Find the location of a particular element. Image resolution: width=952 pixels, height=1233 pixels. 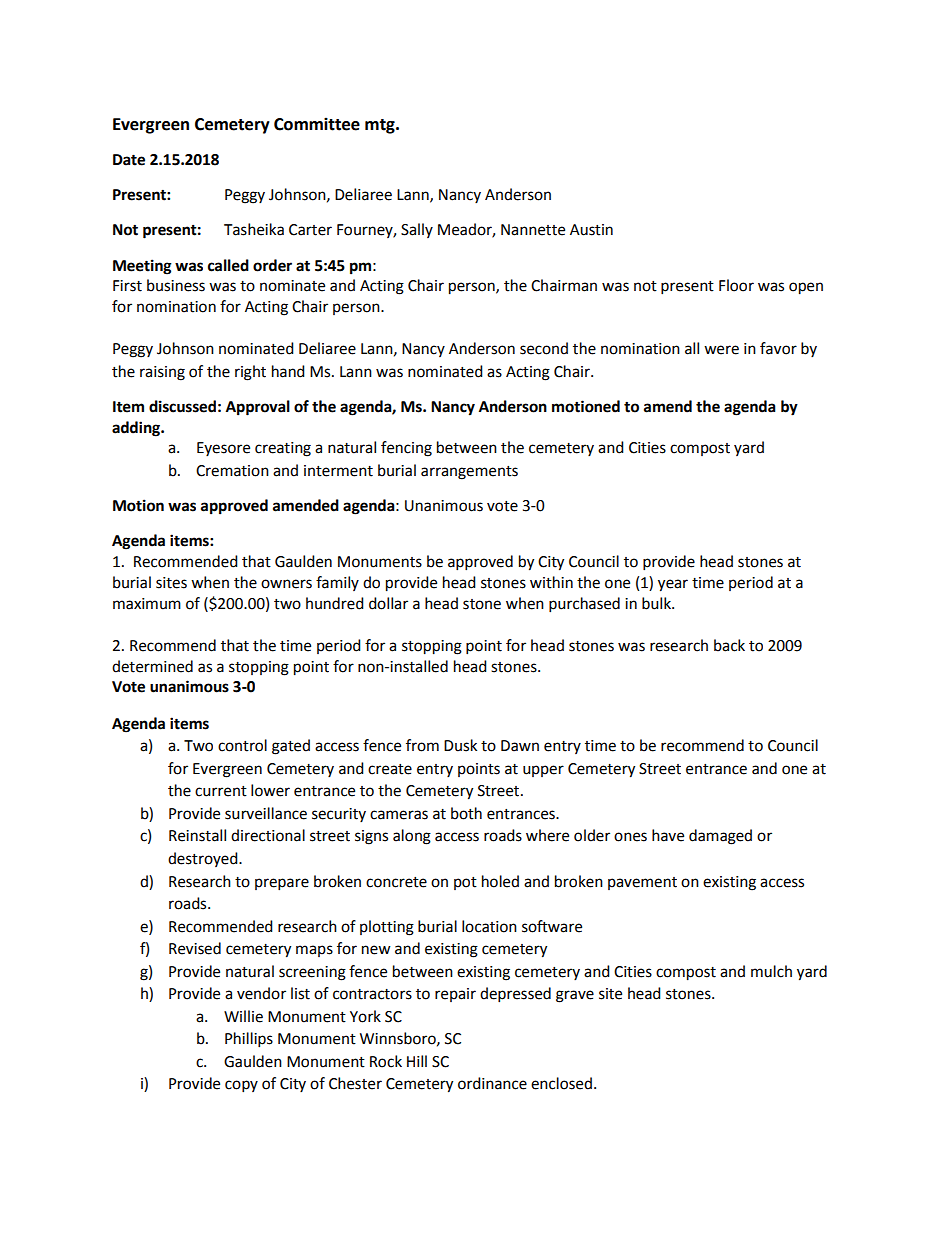

copy is located at coordinates (241, 1086).
